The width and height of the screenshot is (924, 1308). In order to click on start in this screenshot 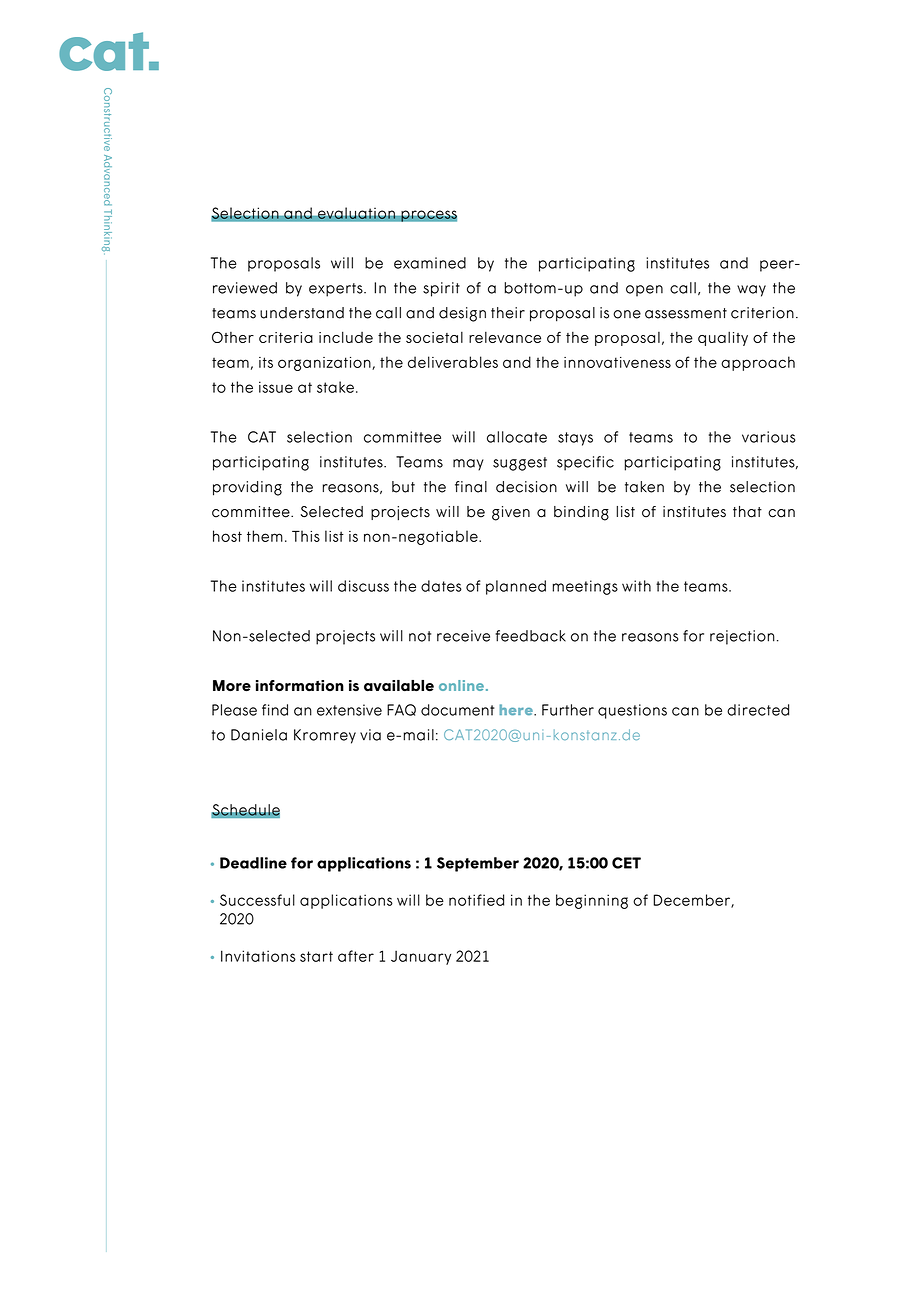, I will do `click(316, 956)`.
